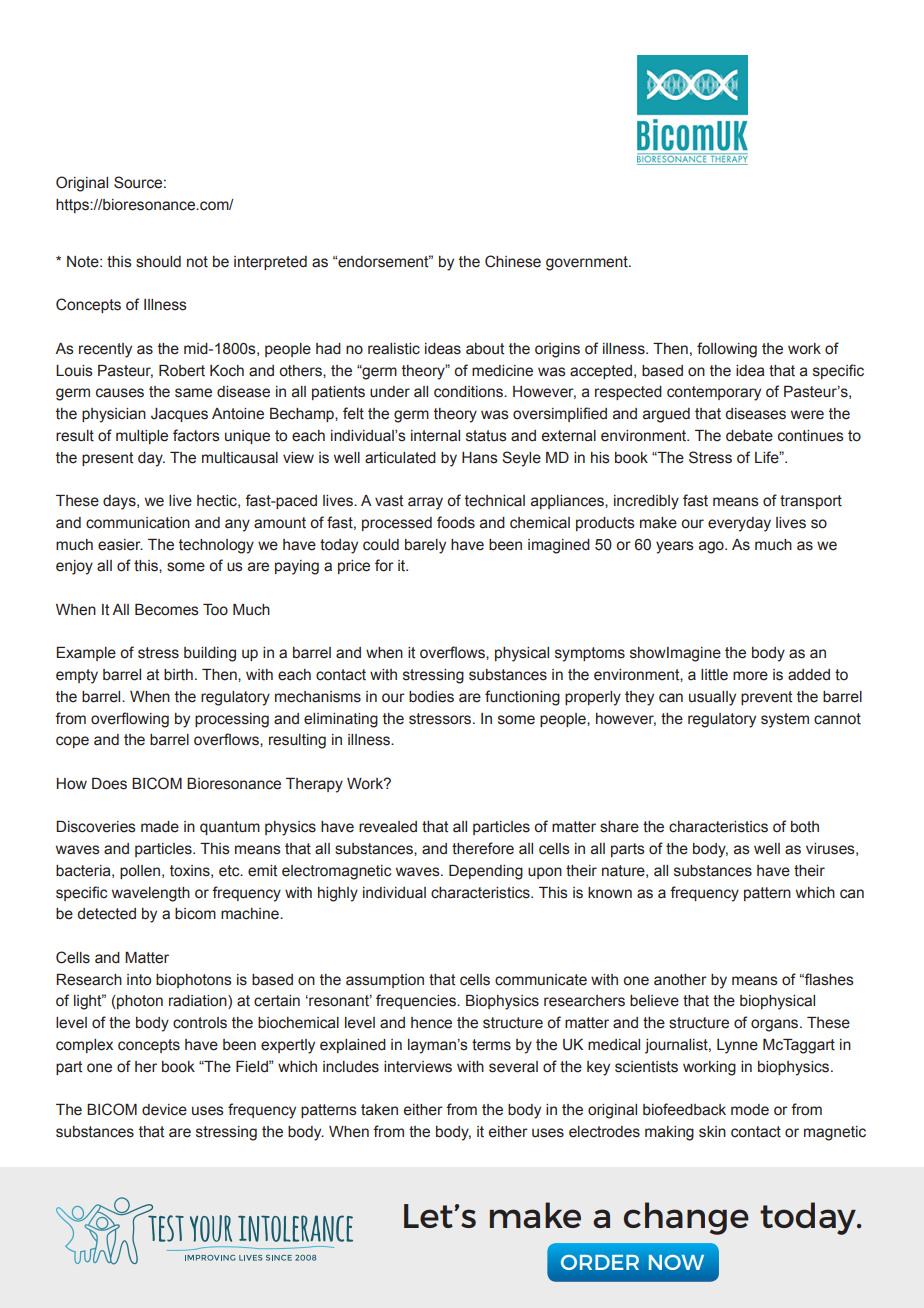 This image has height=1308, width=924. I want to click on should, so click(158, 262).
